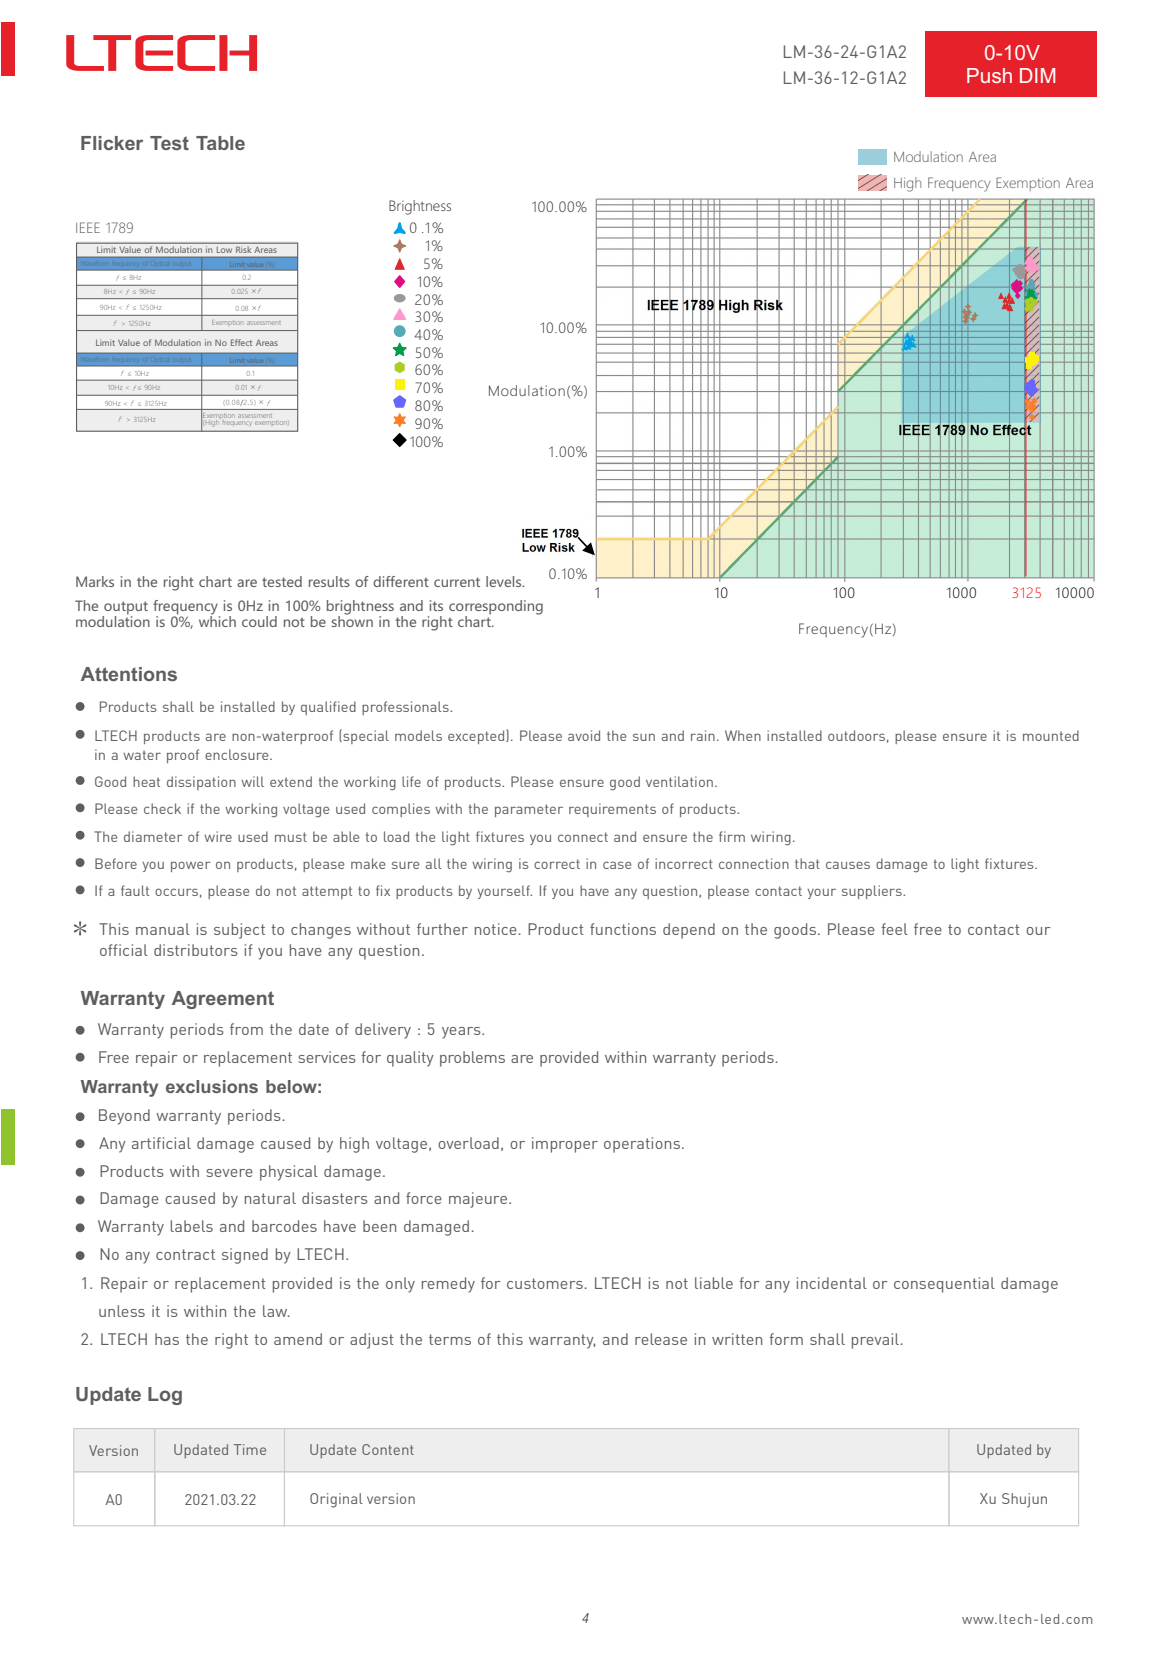 This screenshot has width=1169, height=1653. I want to click on Time, so click(250, 1449).
